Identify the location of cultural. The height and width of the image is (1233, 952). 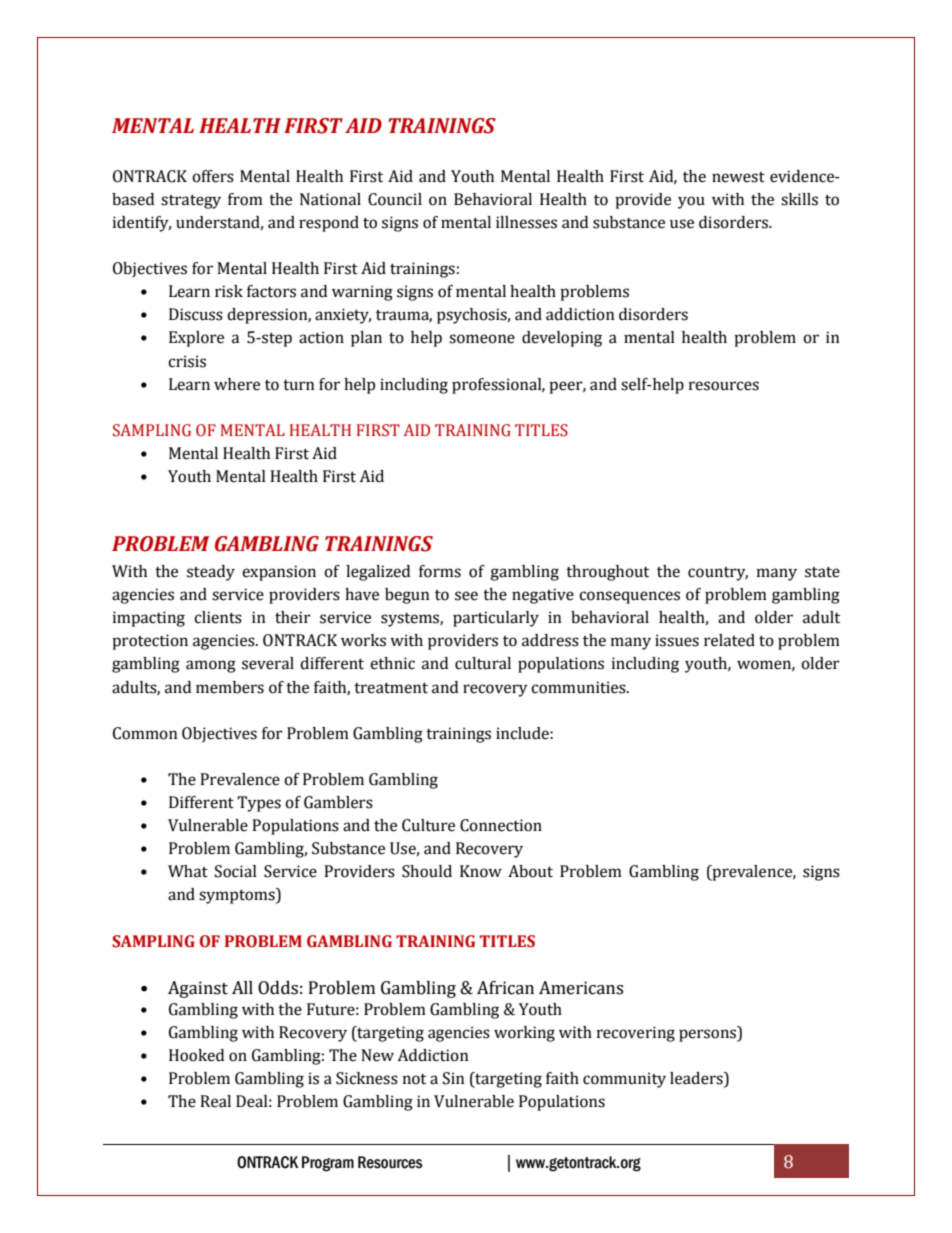
(483, 663).
